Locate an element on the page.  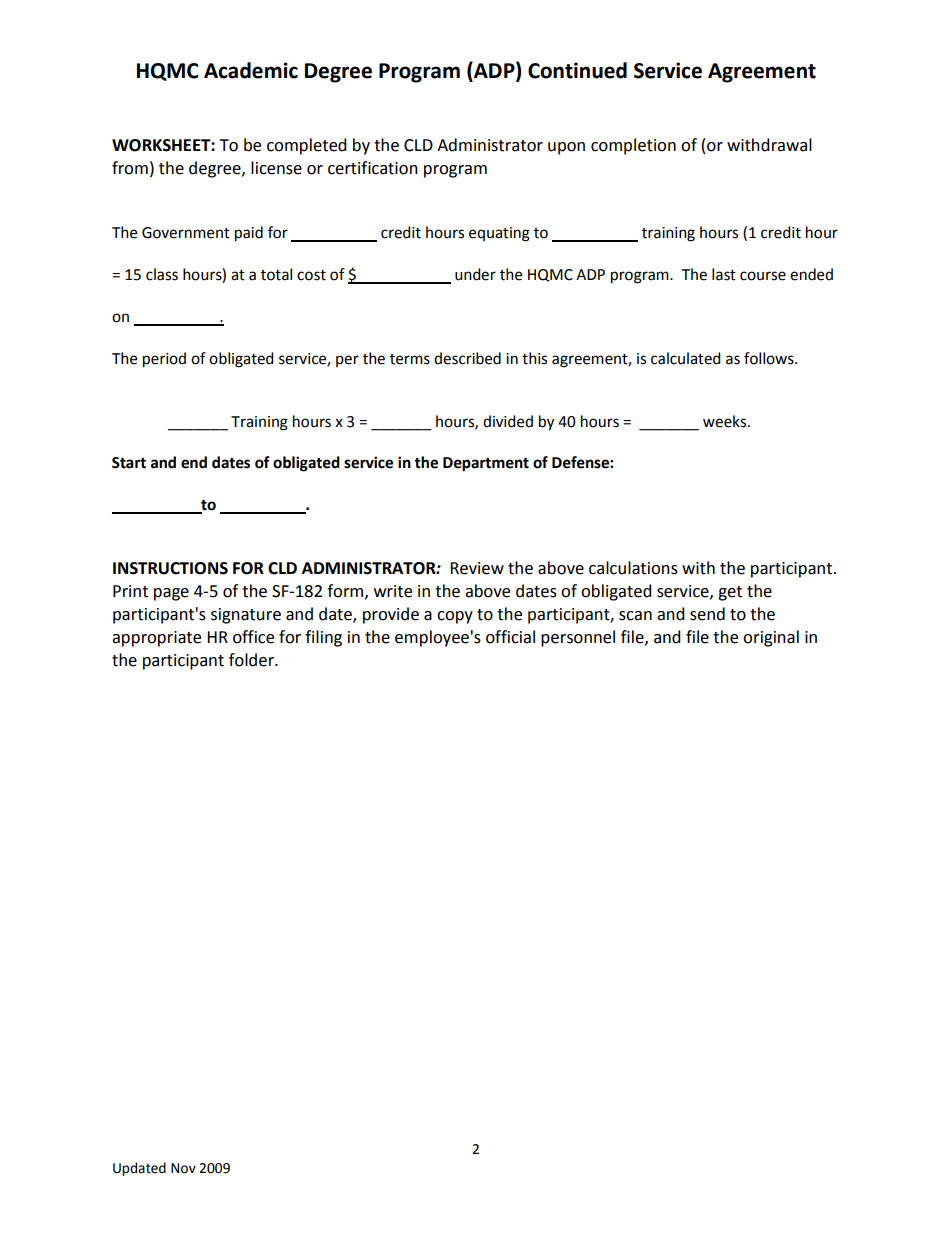
original is located at coordinates (771, 638).
